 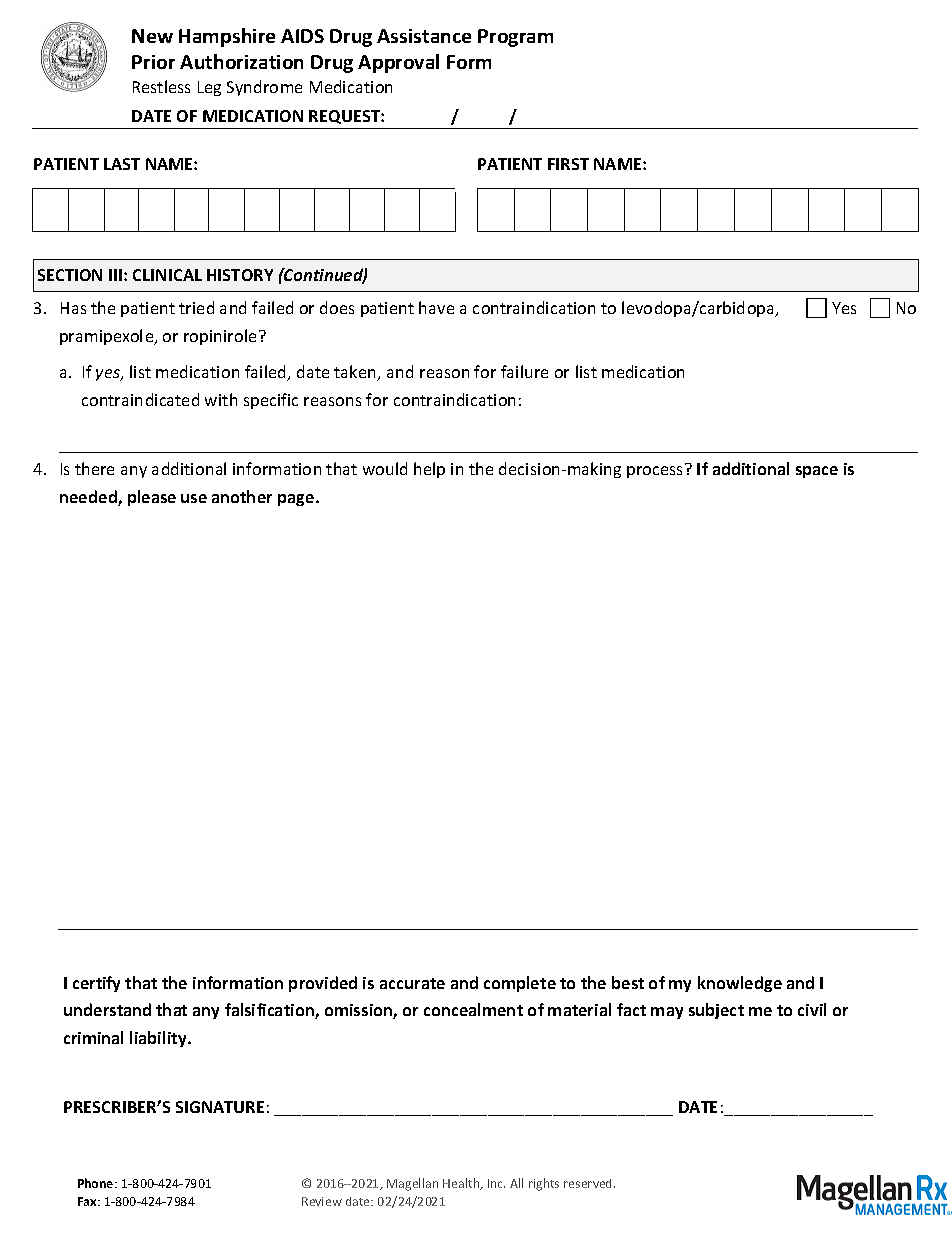 I want to click on reserved, so click(x=589, y=1183).
